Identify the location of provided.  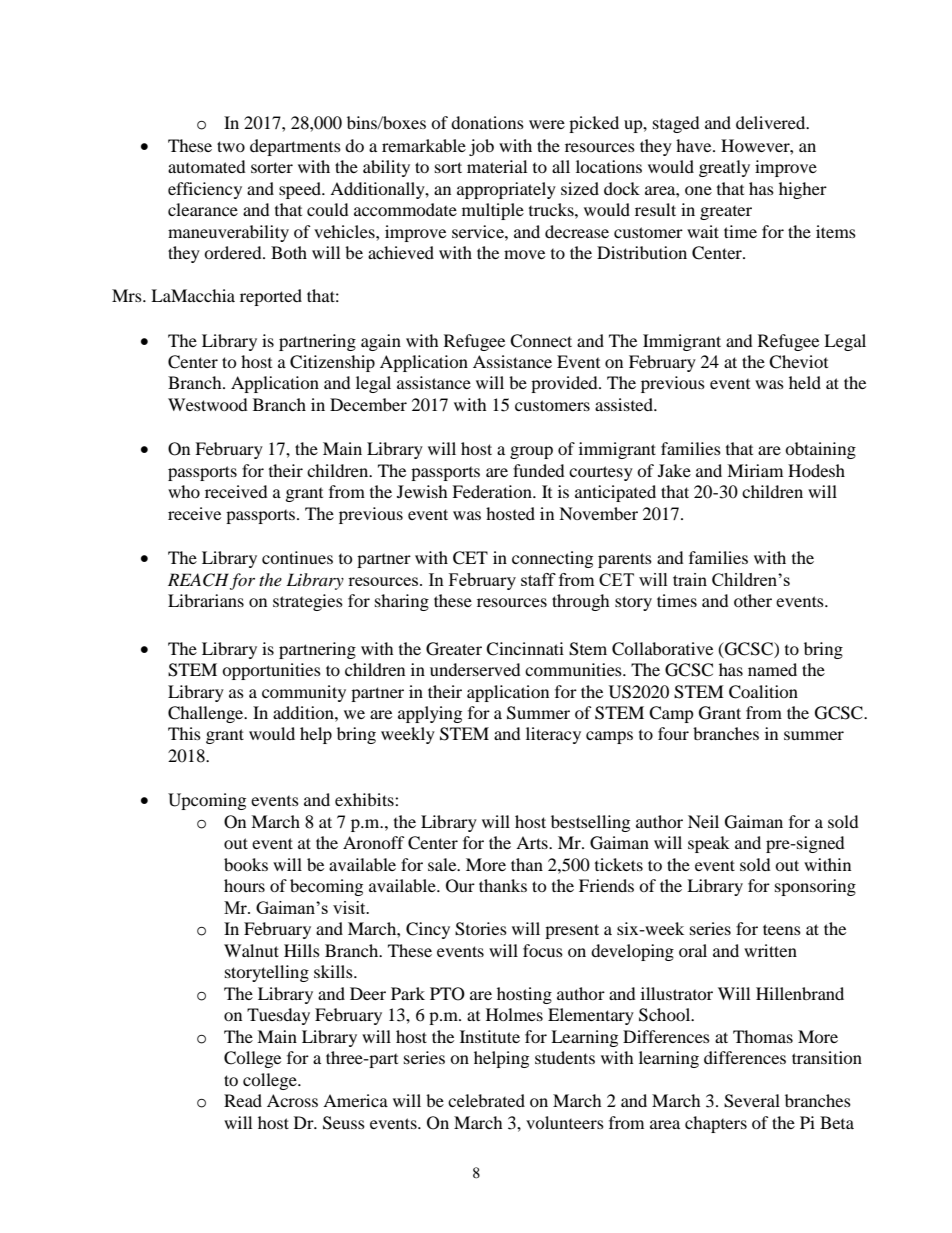
(565, 384).
